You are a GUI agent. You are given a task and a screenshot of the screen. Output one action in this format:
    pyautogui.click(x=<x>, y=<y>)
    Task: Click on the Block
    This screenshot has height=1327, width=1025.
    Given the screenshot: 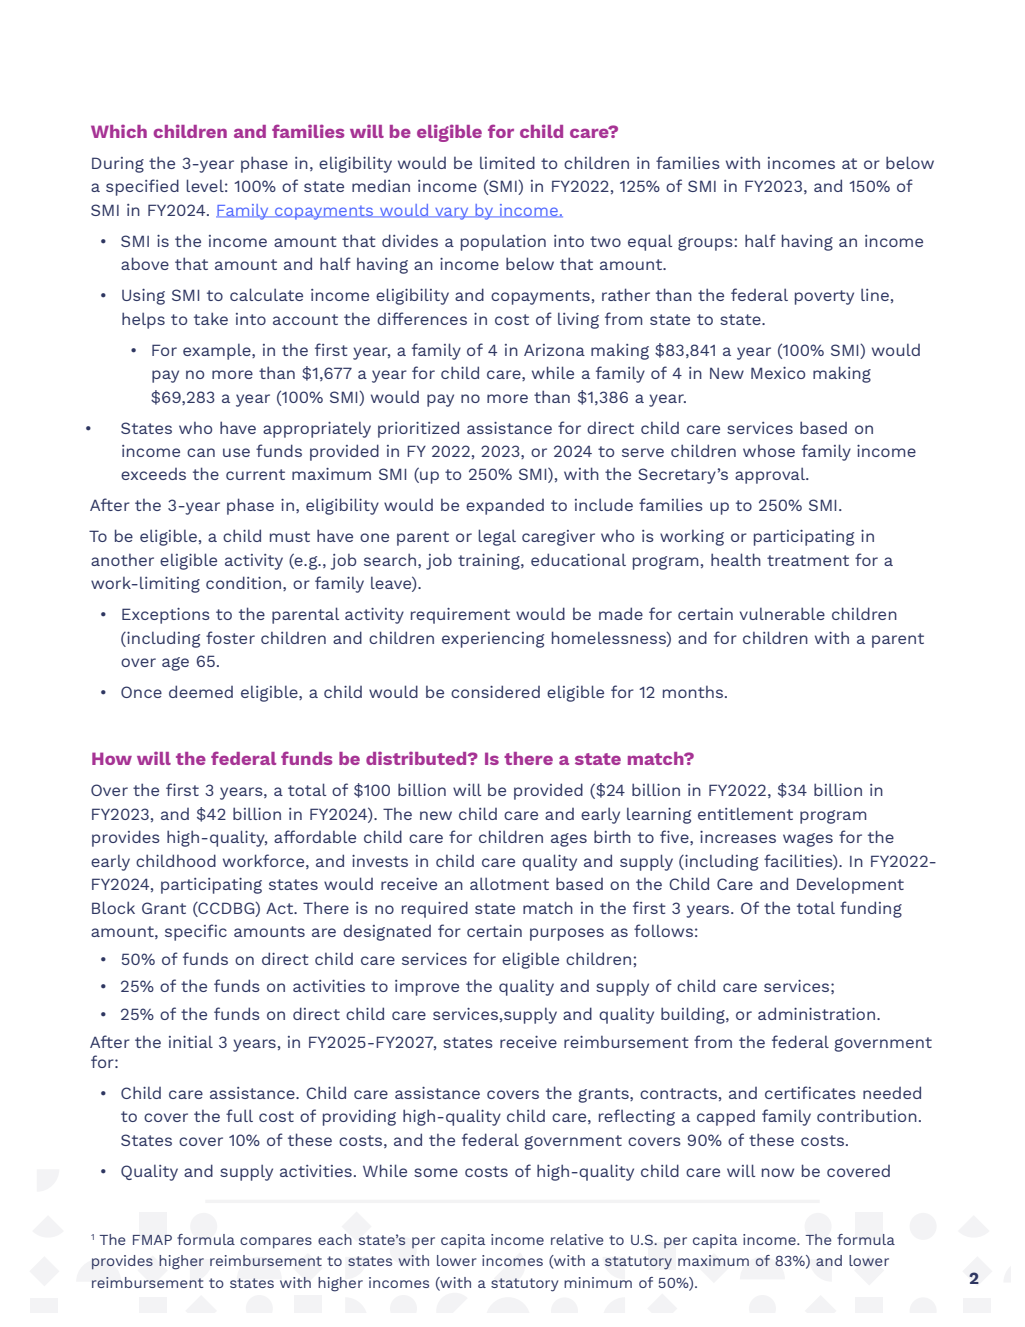 What is the action you would take?
    pyautogui.click(x=113, y=907)
